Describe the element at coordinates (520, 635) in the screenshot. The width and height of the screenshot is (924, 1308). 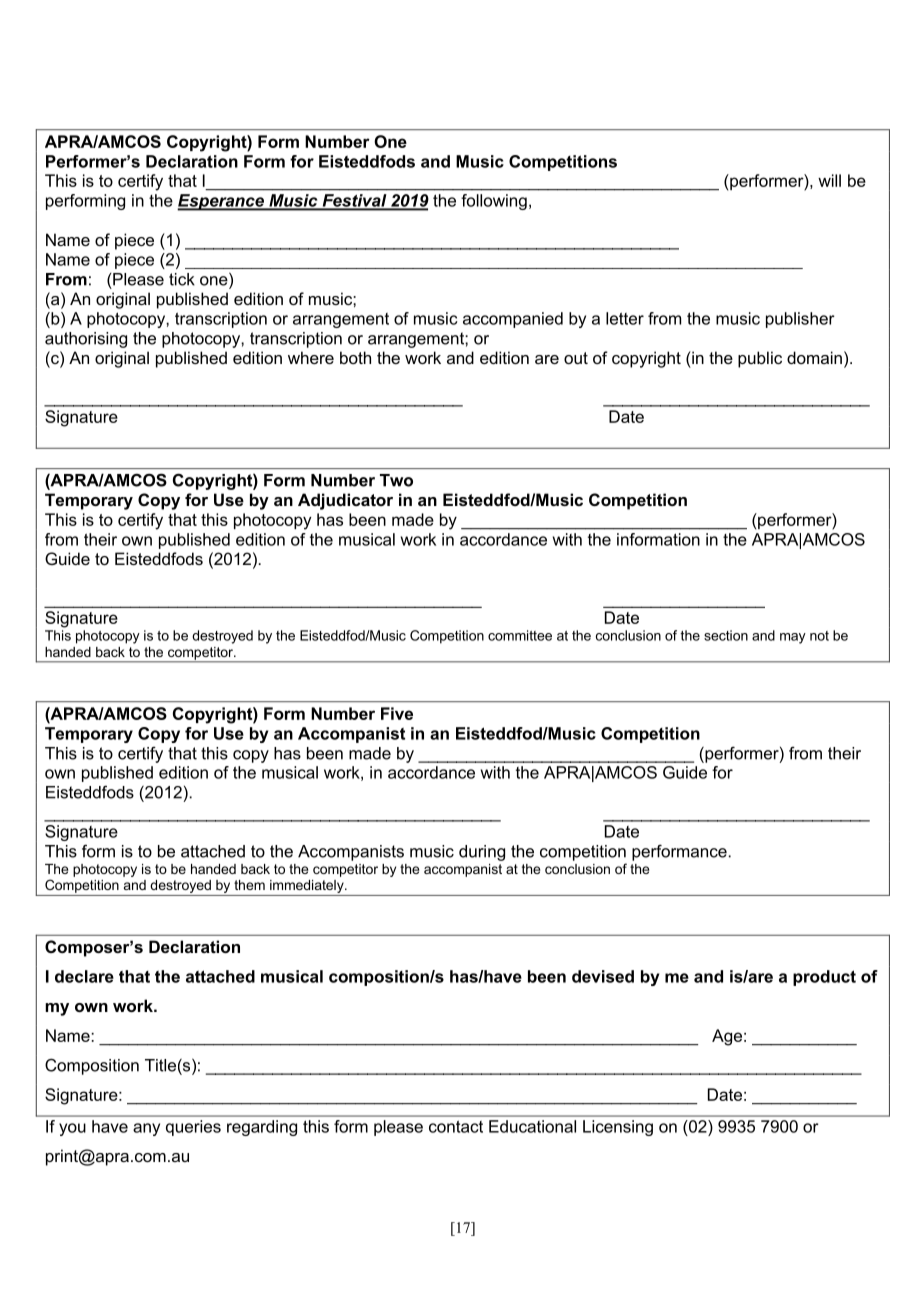
I see `committee` at that location.
